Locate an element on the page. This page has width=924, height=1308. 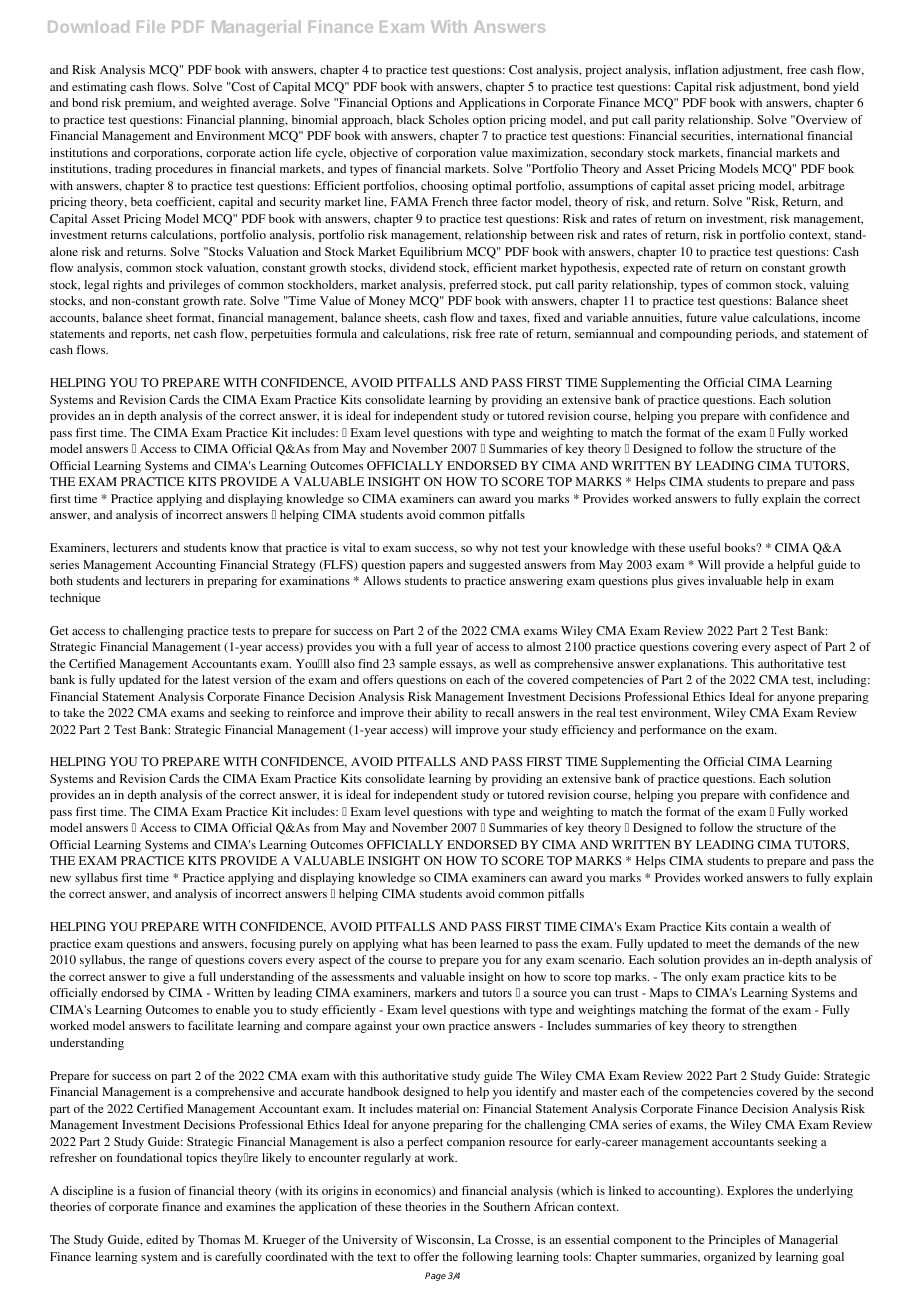
Scholes is located at coordinates (449, 119).
